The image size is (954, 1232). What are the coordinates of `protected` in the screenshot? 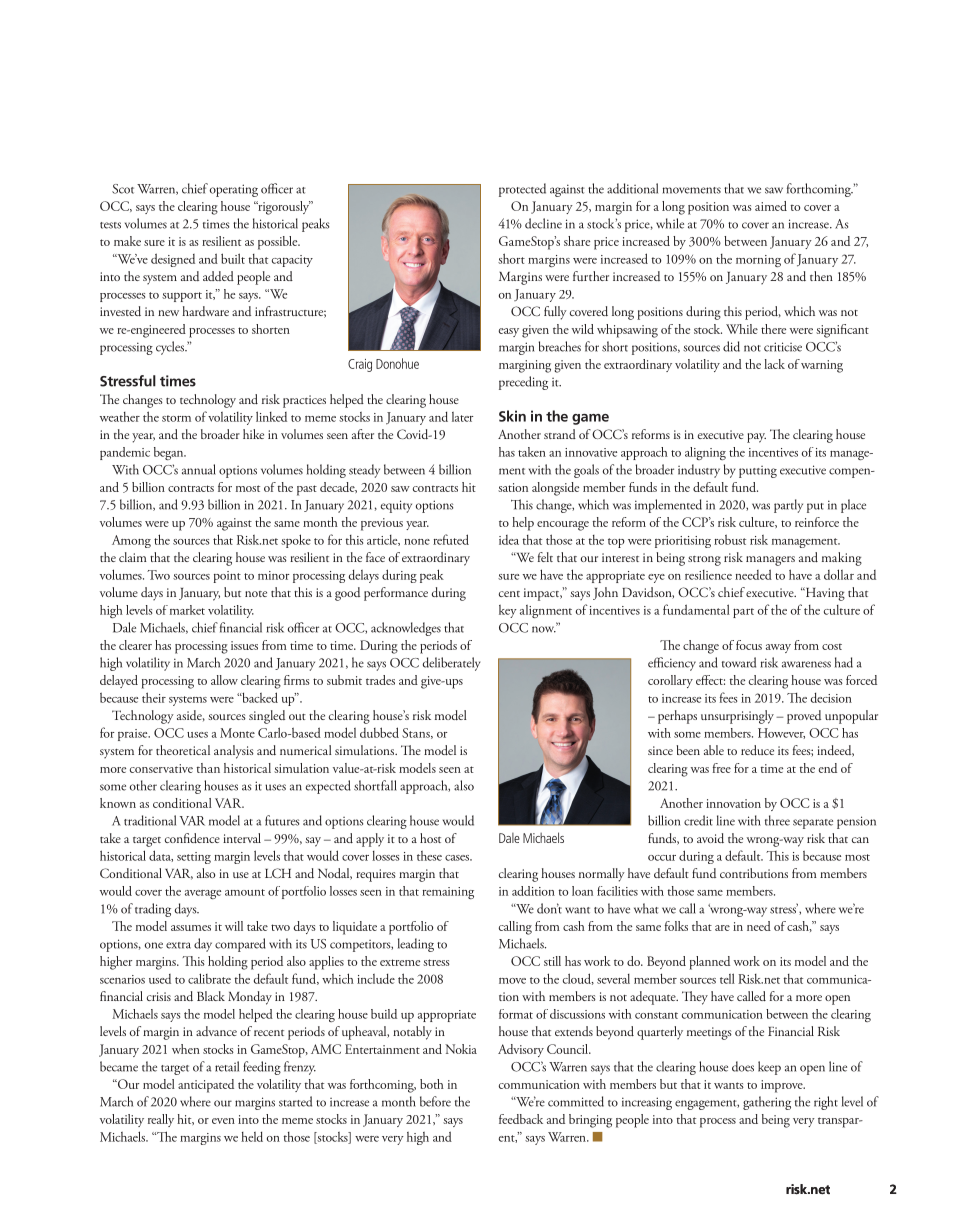 It's located at (522, 190).
